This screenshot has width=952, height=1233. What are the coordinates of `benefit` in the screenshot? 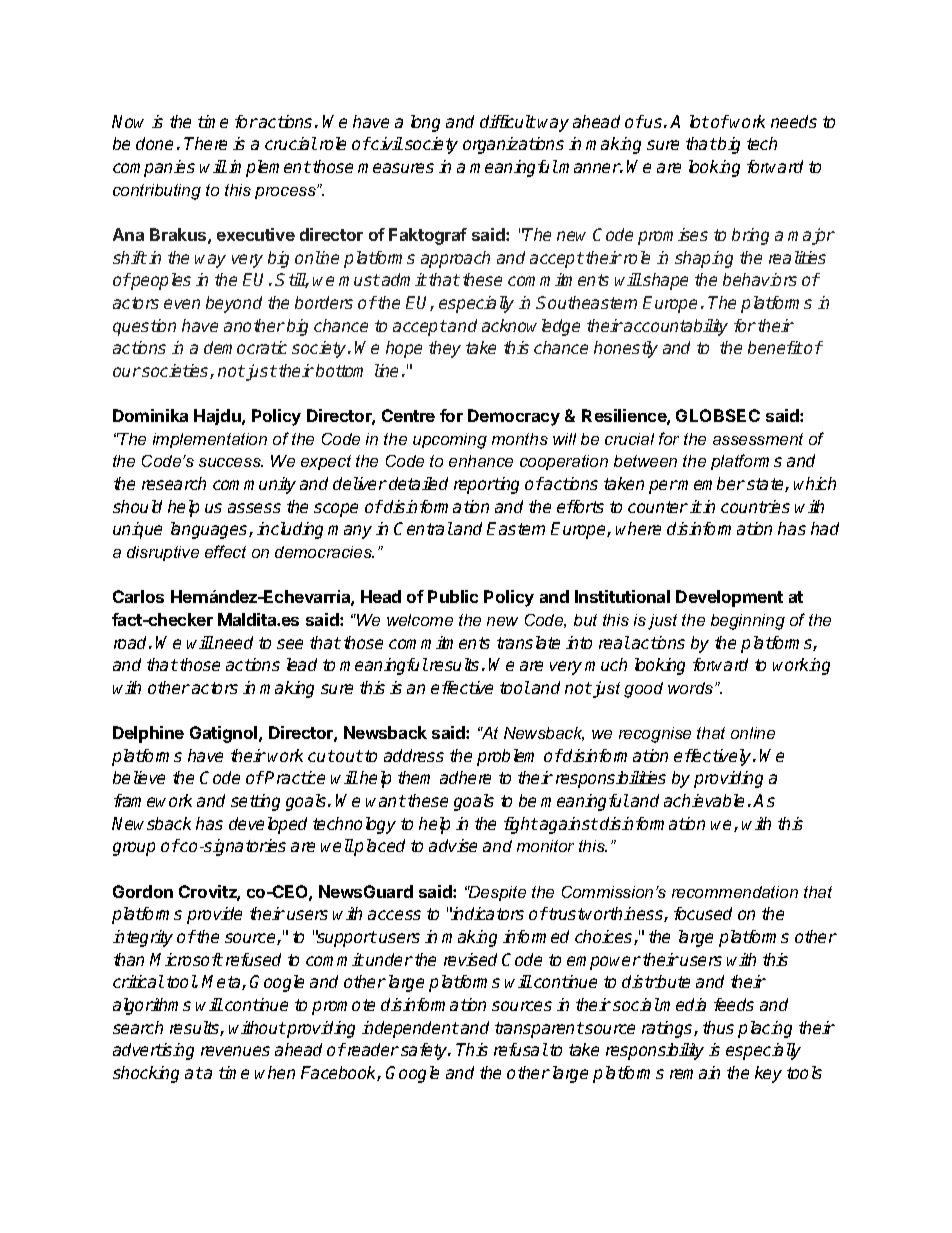 It's located at (775, 347).
